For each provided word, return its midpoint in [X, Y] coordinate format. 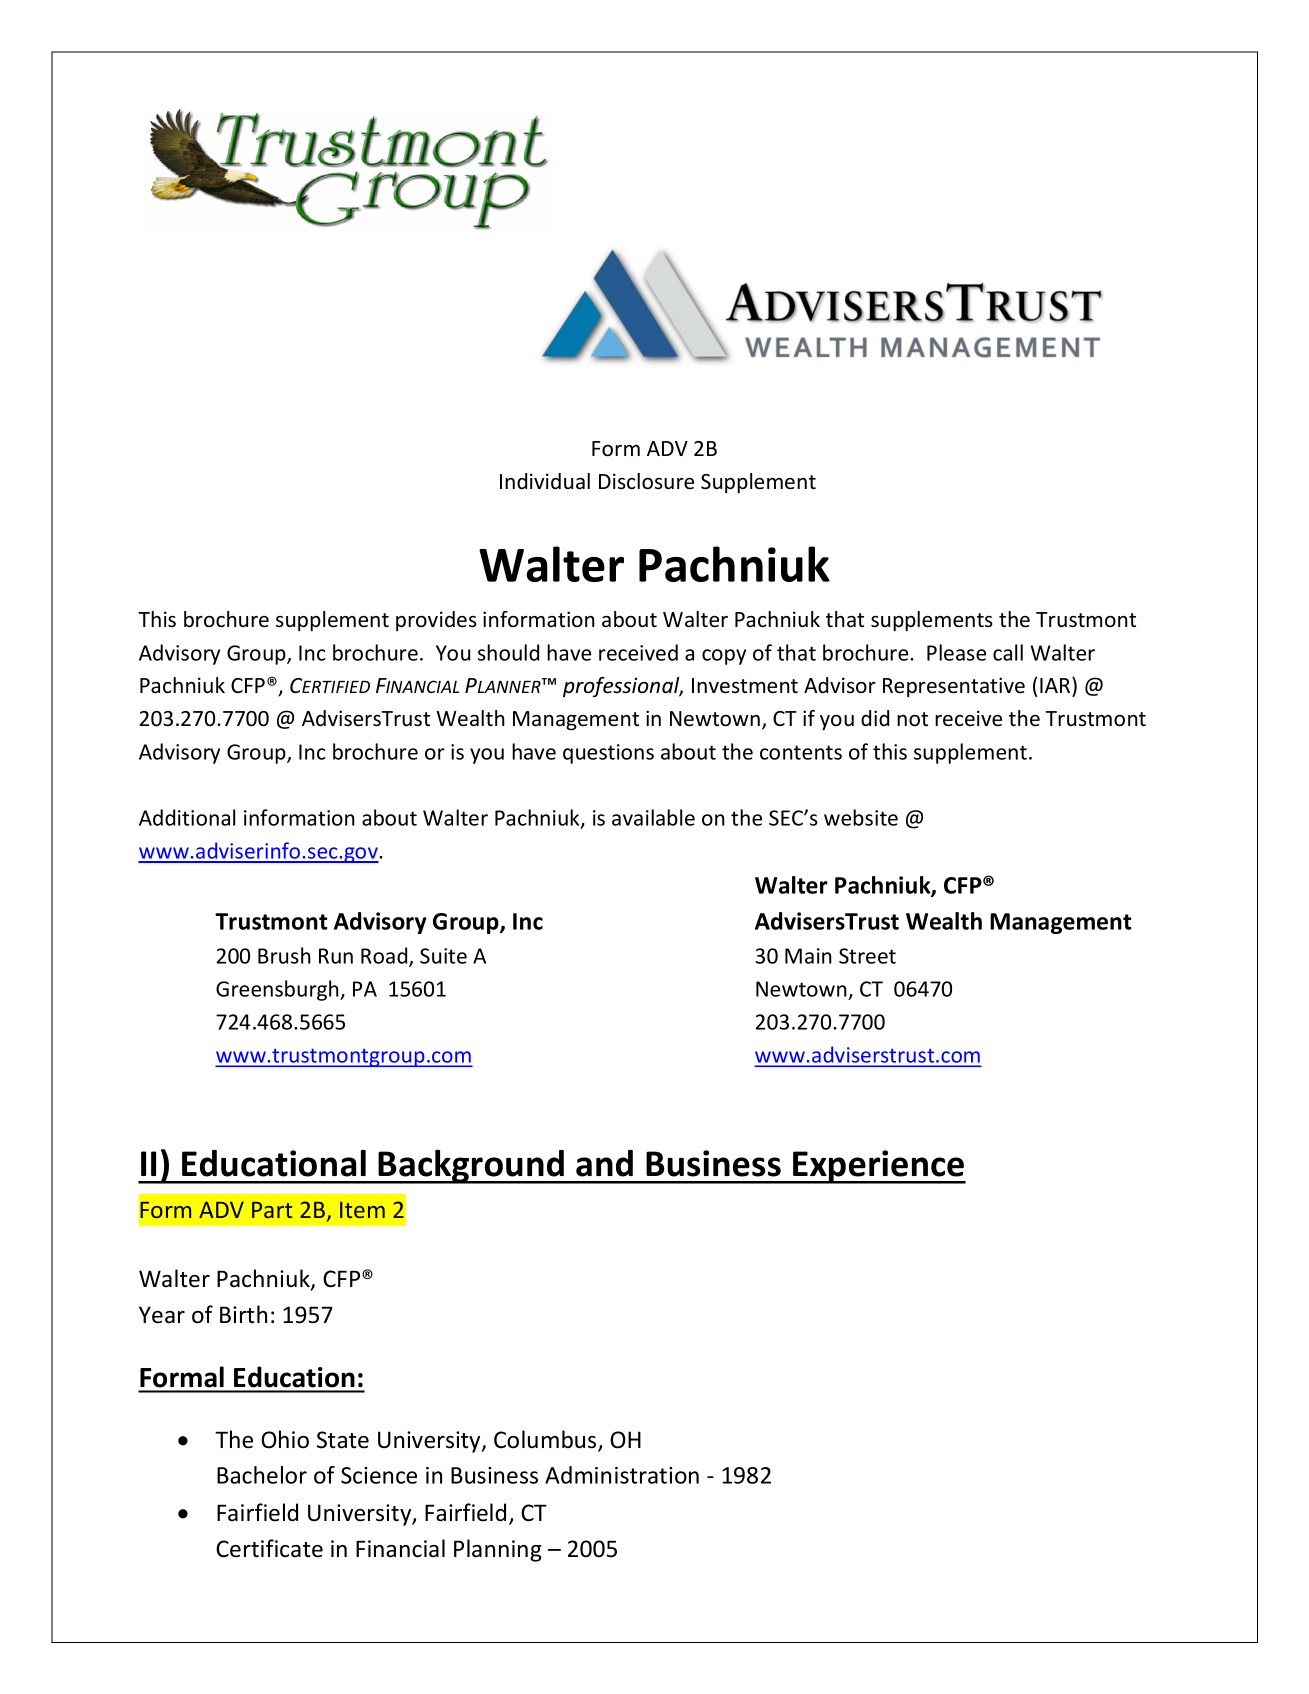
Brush [284, 955]
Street [867, 956]
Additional [187, 817]
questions [608, 754]
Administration [622, 1475]
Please [956, 652]
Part [272, 1210]
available [653, 817]
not [912, 719]
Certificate [269, 1548]
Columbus [546, 1440]
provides [436, 621]
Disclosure [646, 481]
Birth [243, 1314]
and [604, 1163]
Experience [878, 1167]
